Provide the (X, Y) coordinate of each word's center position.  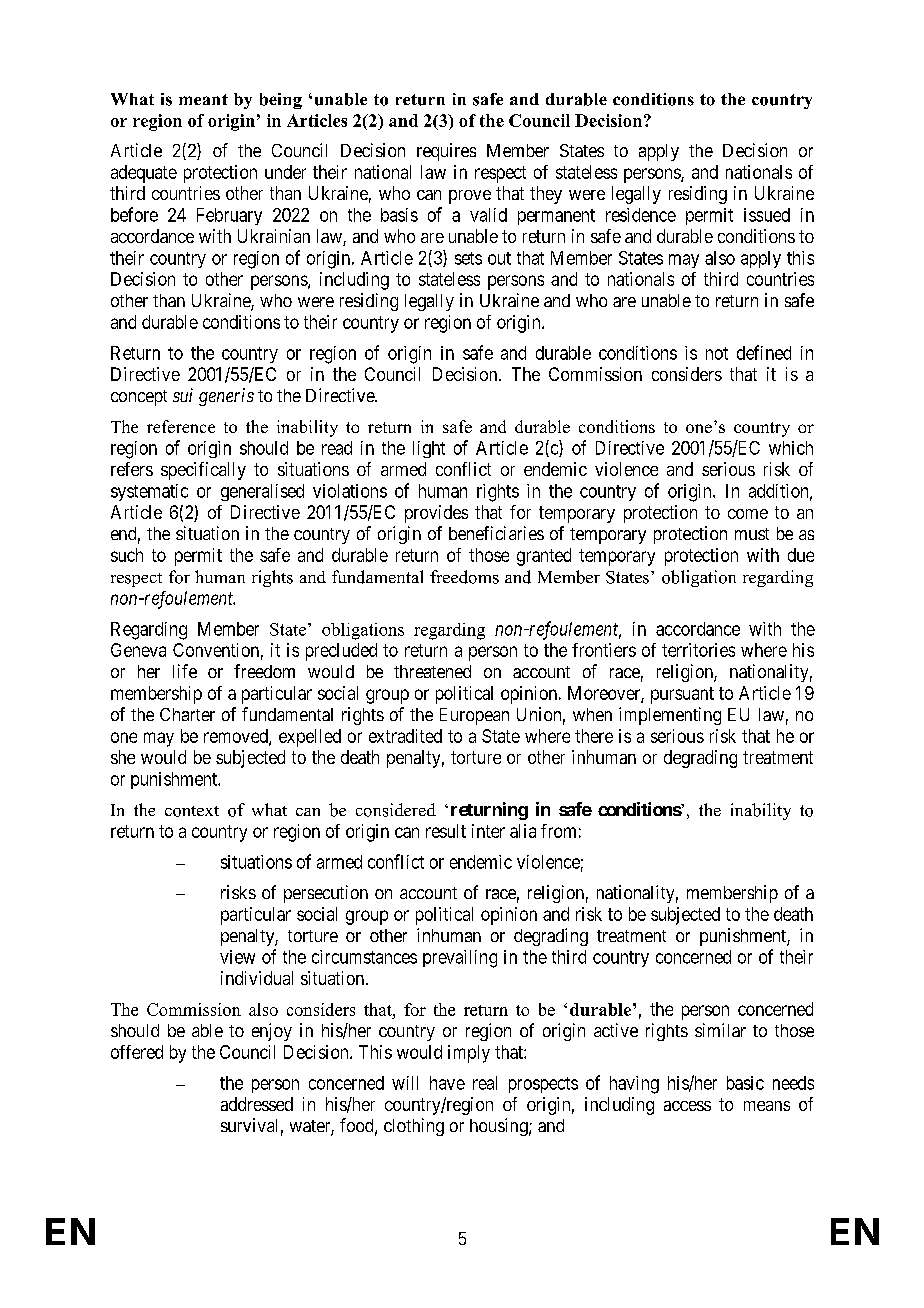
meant (203, 99)
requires (446, 152)
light (429, 449)
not (717, 353)
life (185, 671)
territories (698, 650)
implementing (670, 716)
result (446, 831)
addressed (257, 1104)
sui (183, 395)
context (192, 811)
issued (767, 215)
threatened (432, 671)
